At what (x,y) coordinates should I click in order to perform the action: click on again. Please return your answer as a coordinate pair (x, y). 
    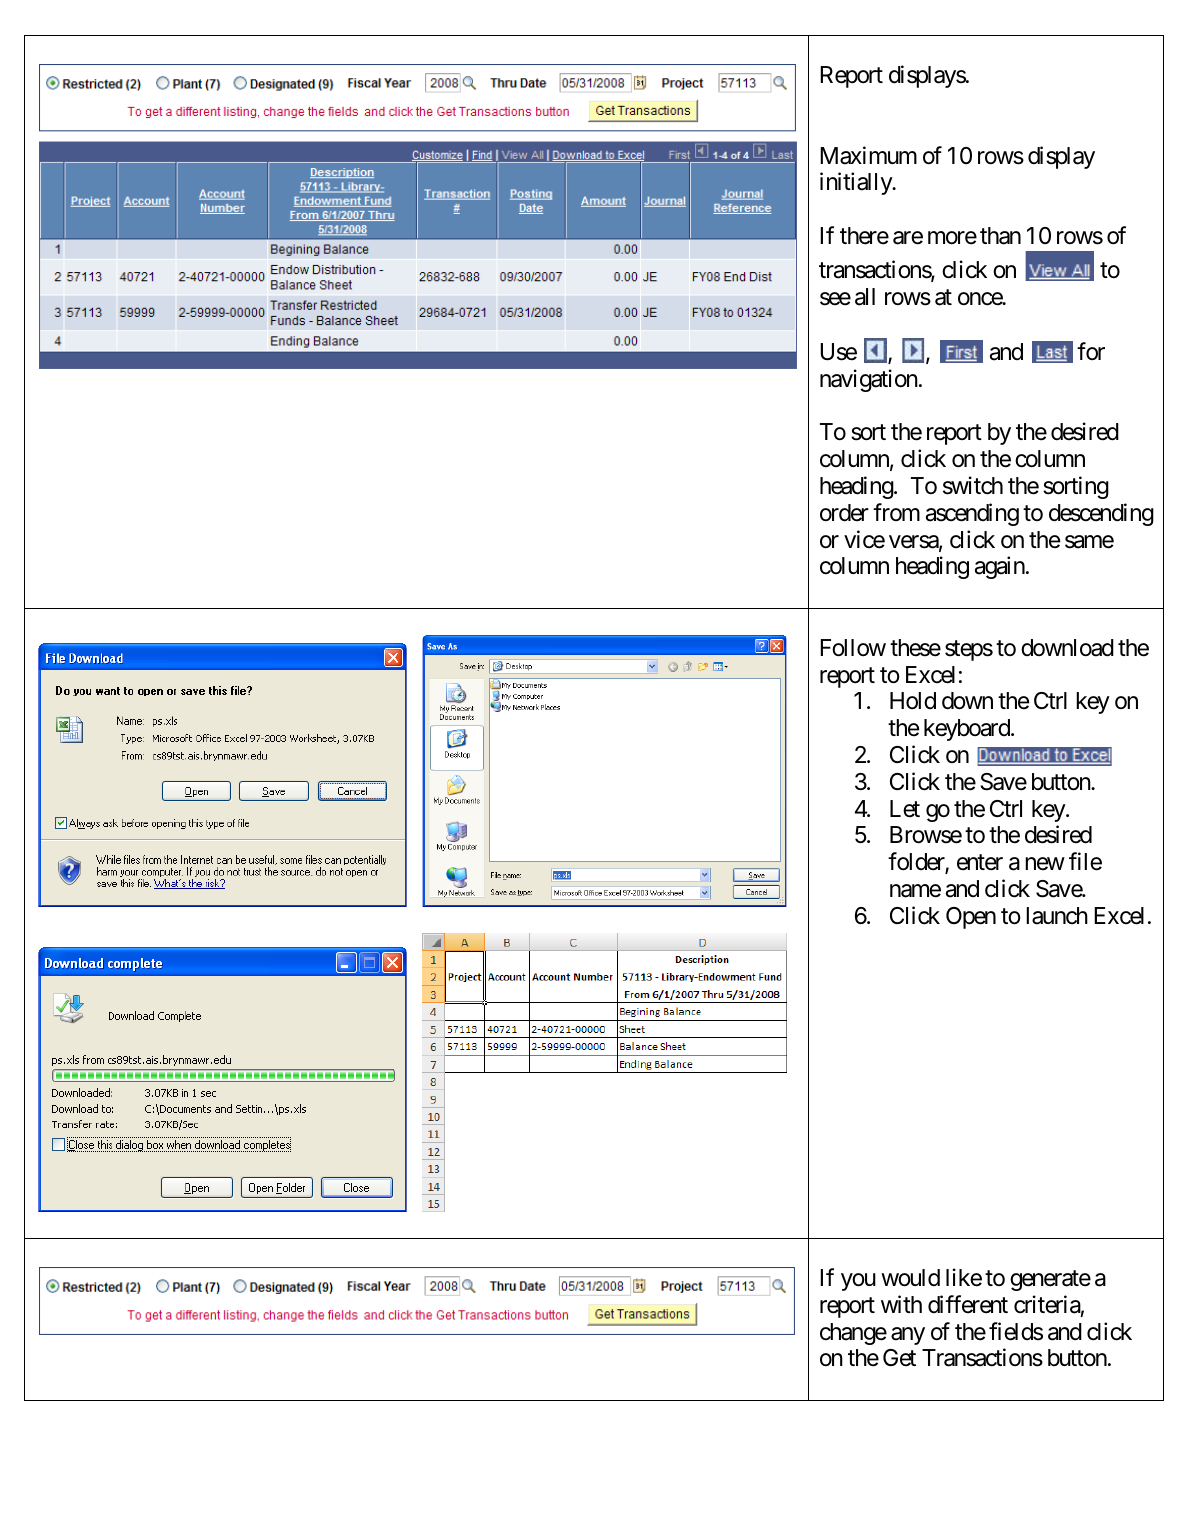
    Looking at the image, I should click on (1000, 568).
